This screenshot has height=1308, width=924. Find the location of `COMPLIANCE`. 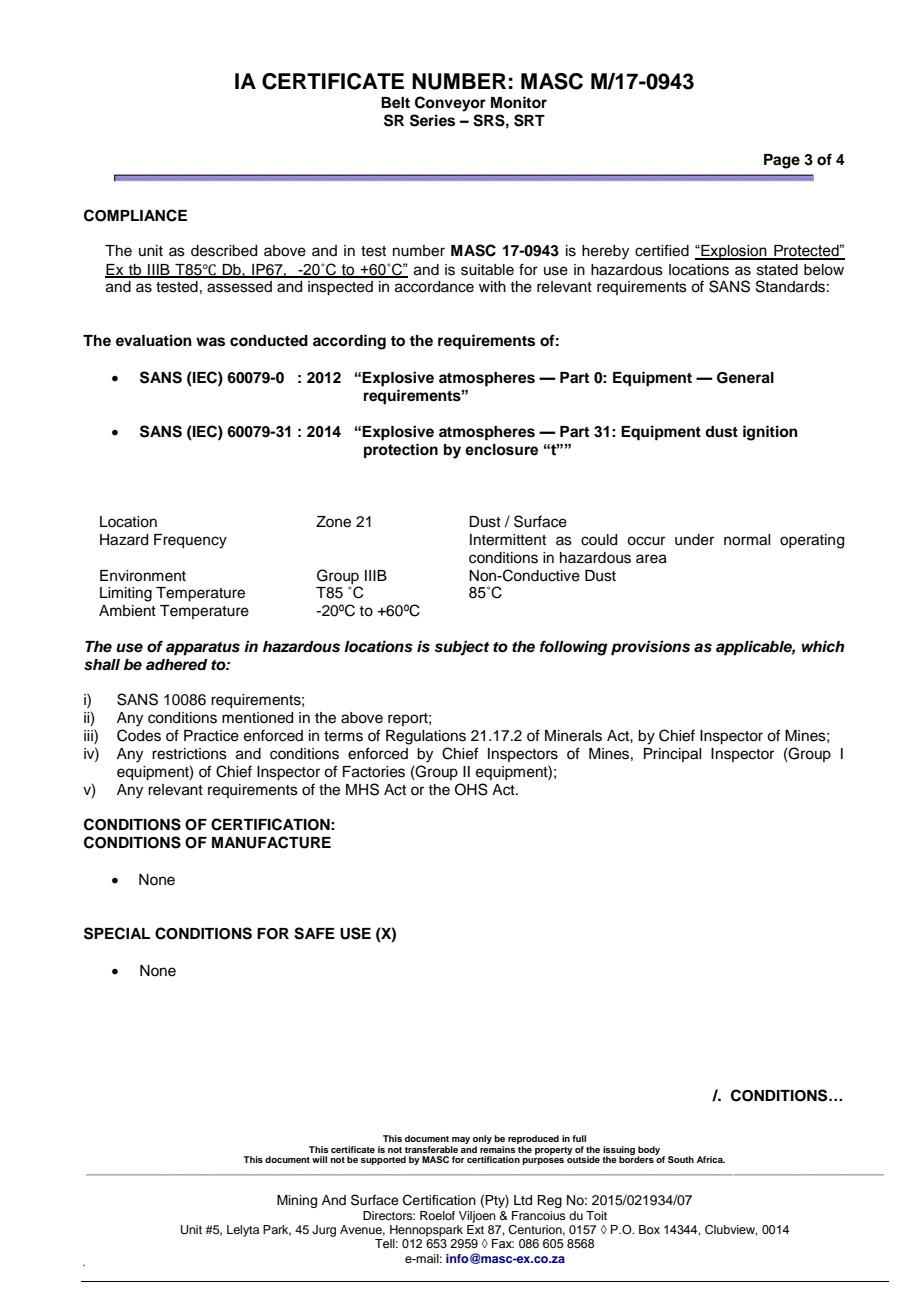

COMPLIANCE is located at coordinates (135, 215).
